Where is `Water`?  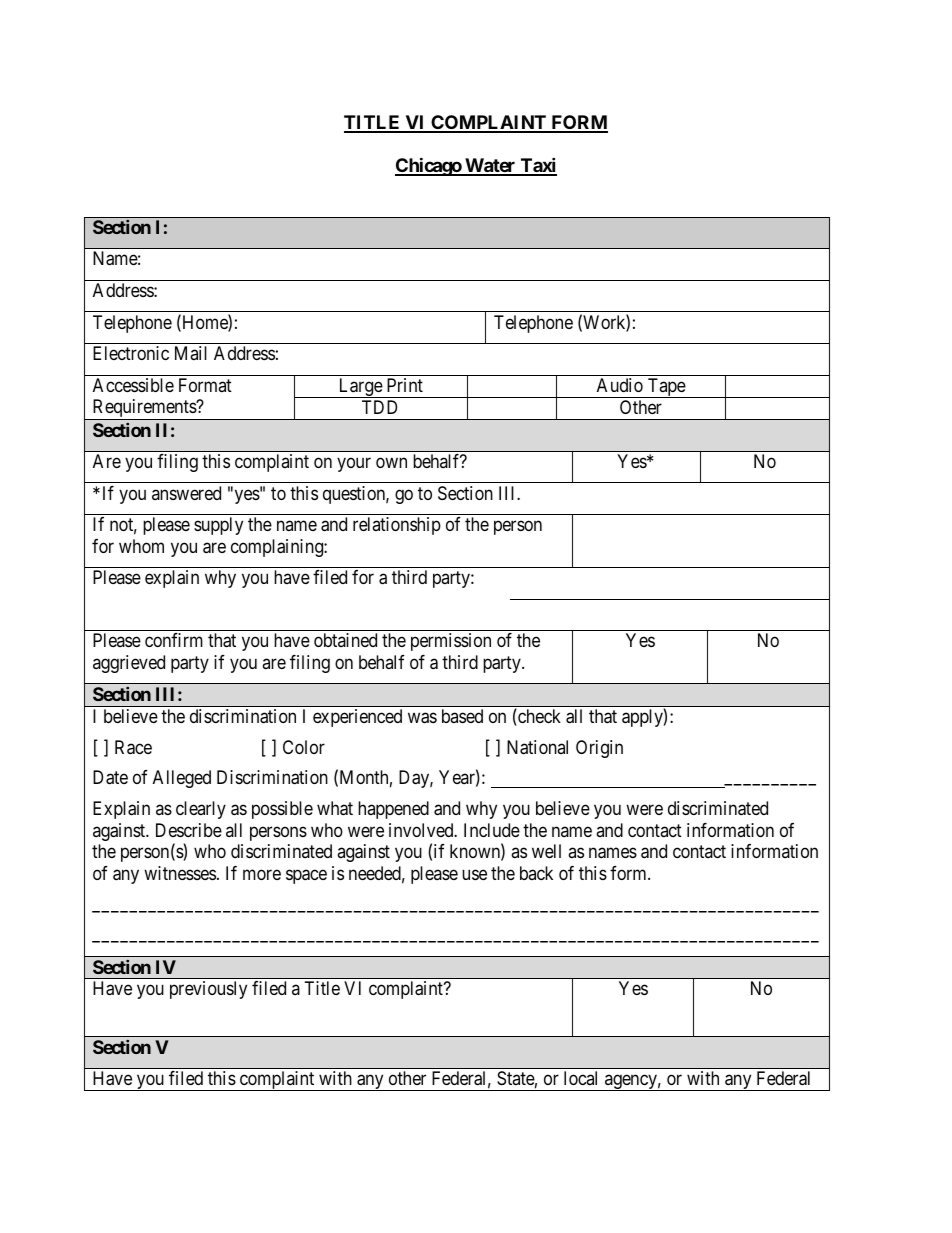
Water is located at coordinates (490, 166).
